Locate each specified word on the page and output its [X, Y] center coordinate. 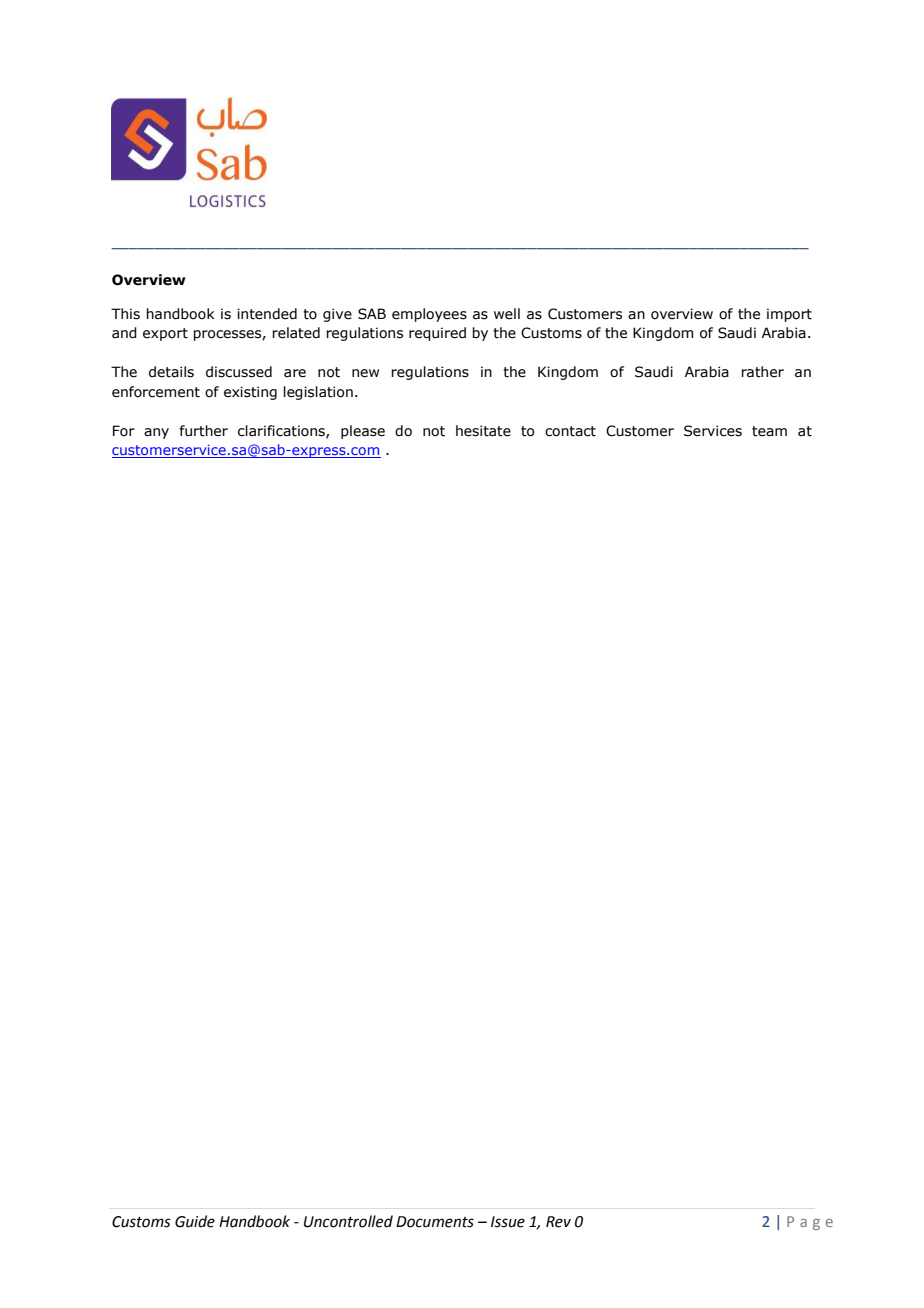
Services [713, 431]
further [204, 431]
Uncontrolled [348, 1221]
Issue [508, 1222]
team [769, 431]
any [156, 433]
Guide [195, 1221]
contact [570, 431]
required [437, 334]
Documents [435, 1222]
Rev [558, 1222]
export [165, 334]
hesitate [483, 431]
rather [762, 372]
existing [250, 393]
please [363, 432]
